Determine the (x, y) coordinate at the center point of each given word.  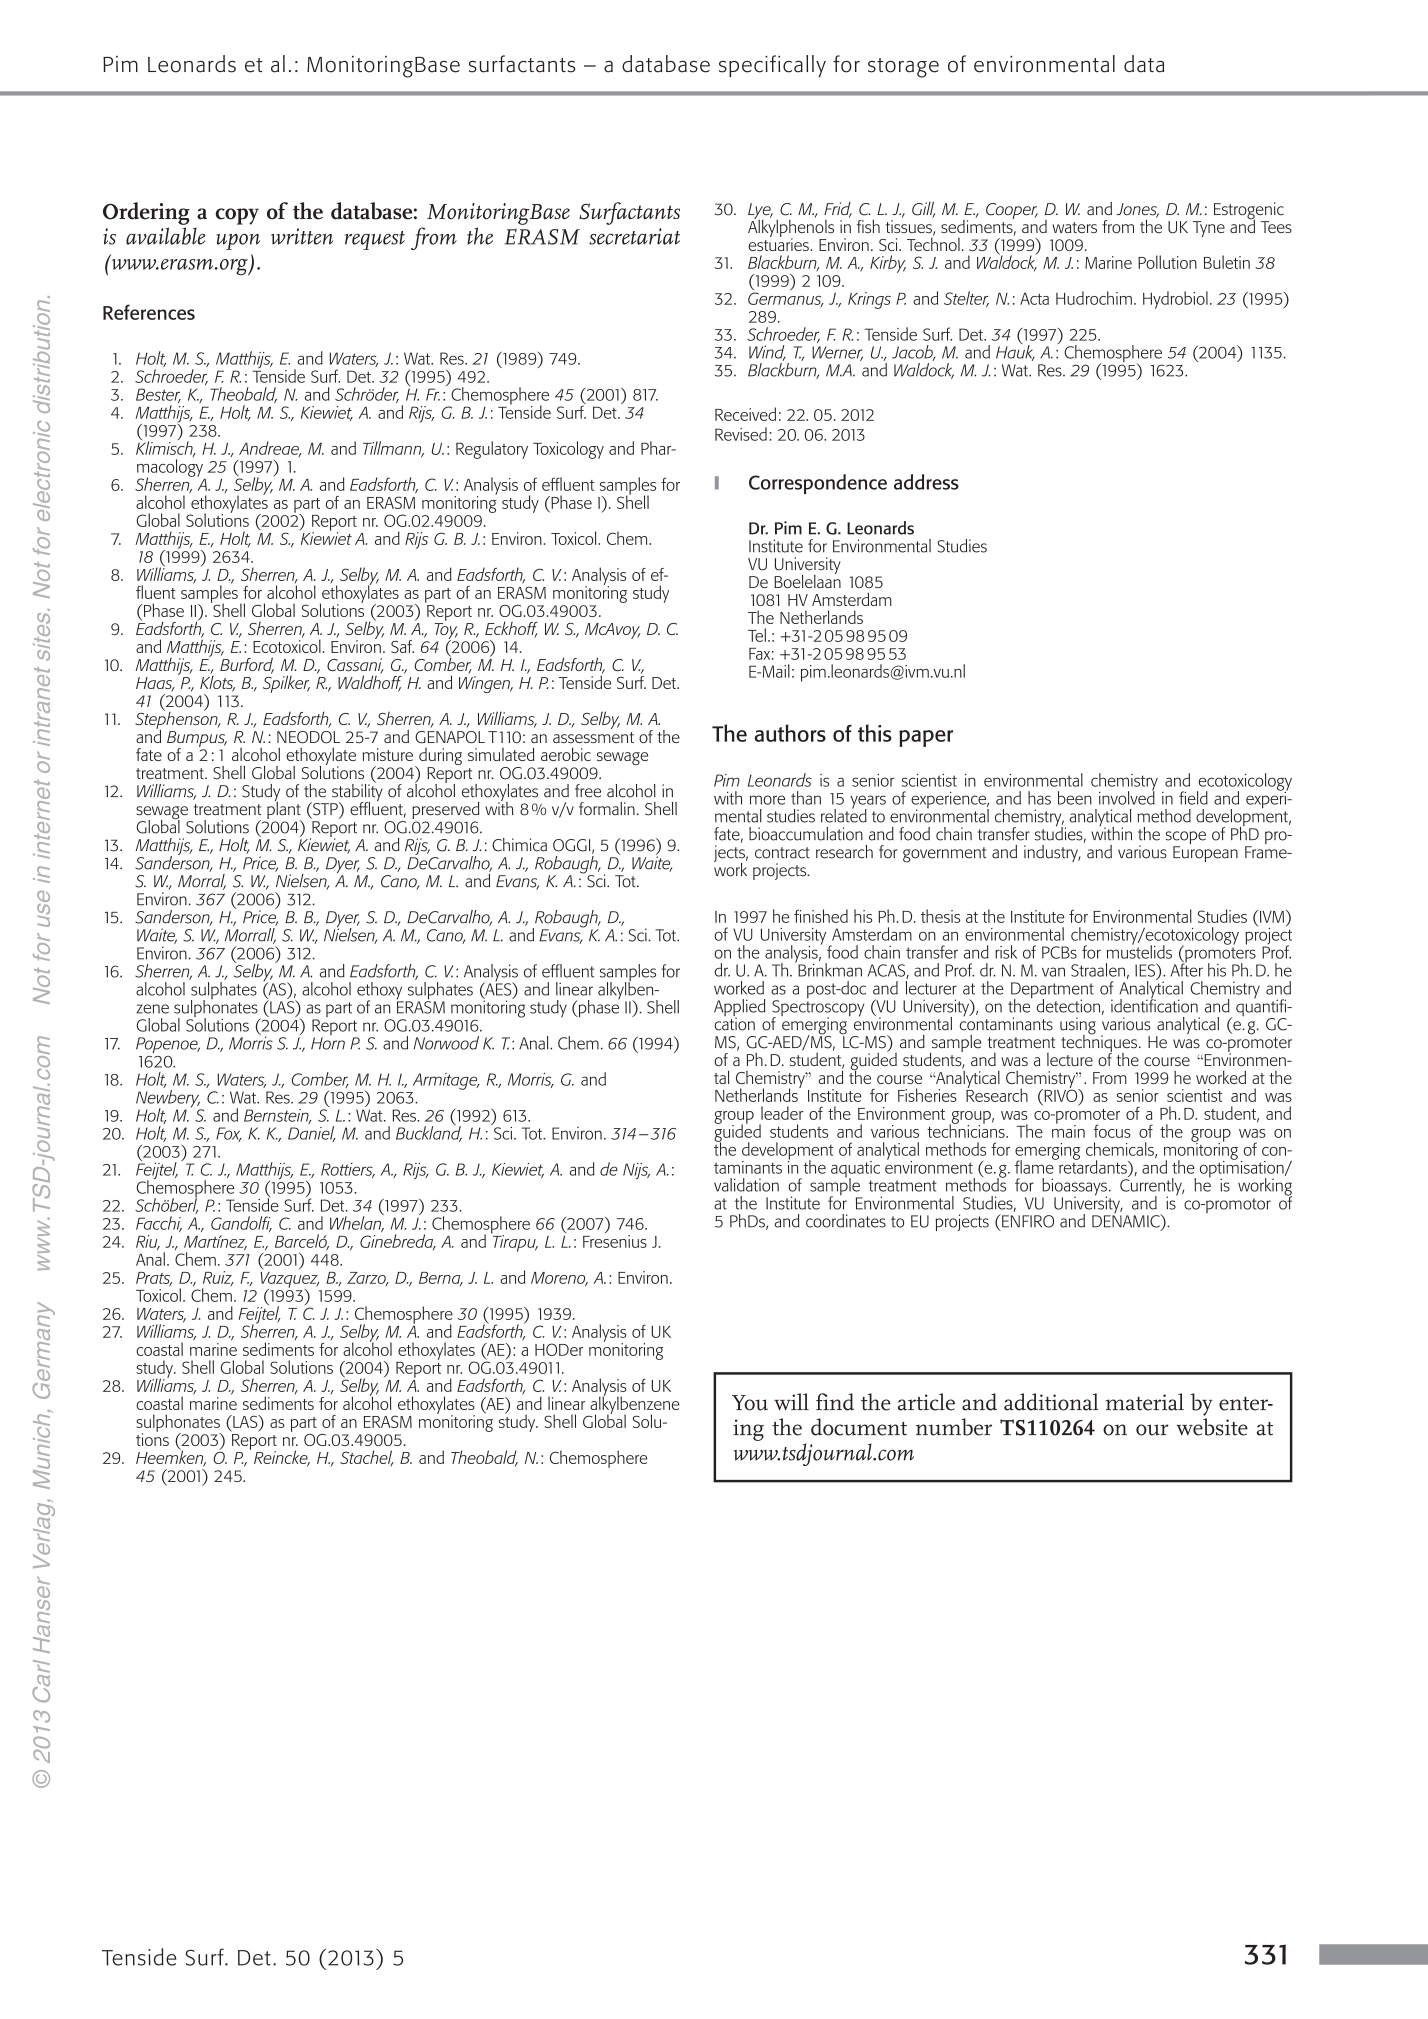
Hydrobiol (1175, 300)
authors (790, 733)
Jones (1138, 210)
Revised (741, 434)
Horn (328, 1043)
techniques (1099, 1043)
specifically (772, 66)
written (302, 236)
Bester (158, 395)
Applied (739, 1009)
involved (1127, 796)
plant (284, 810)
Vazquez (290, 1281)
